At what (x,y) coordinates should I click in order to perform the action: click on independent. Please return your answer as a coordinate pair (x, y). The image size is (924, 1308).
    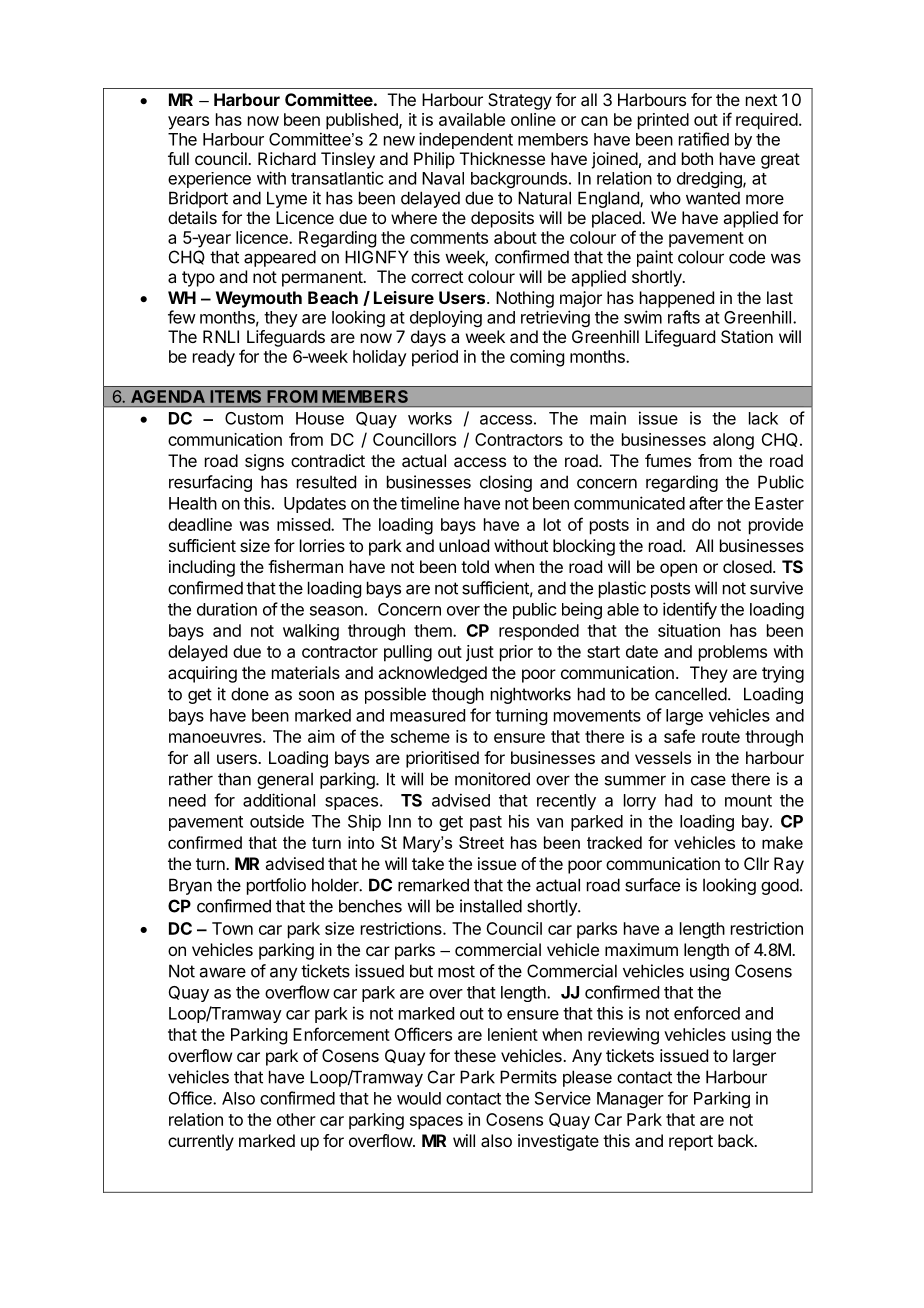
    Looking at the image, I should click on (466, 140).
